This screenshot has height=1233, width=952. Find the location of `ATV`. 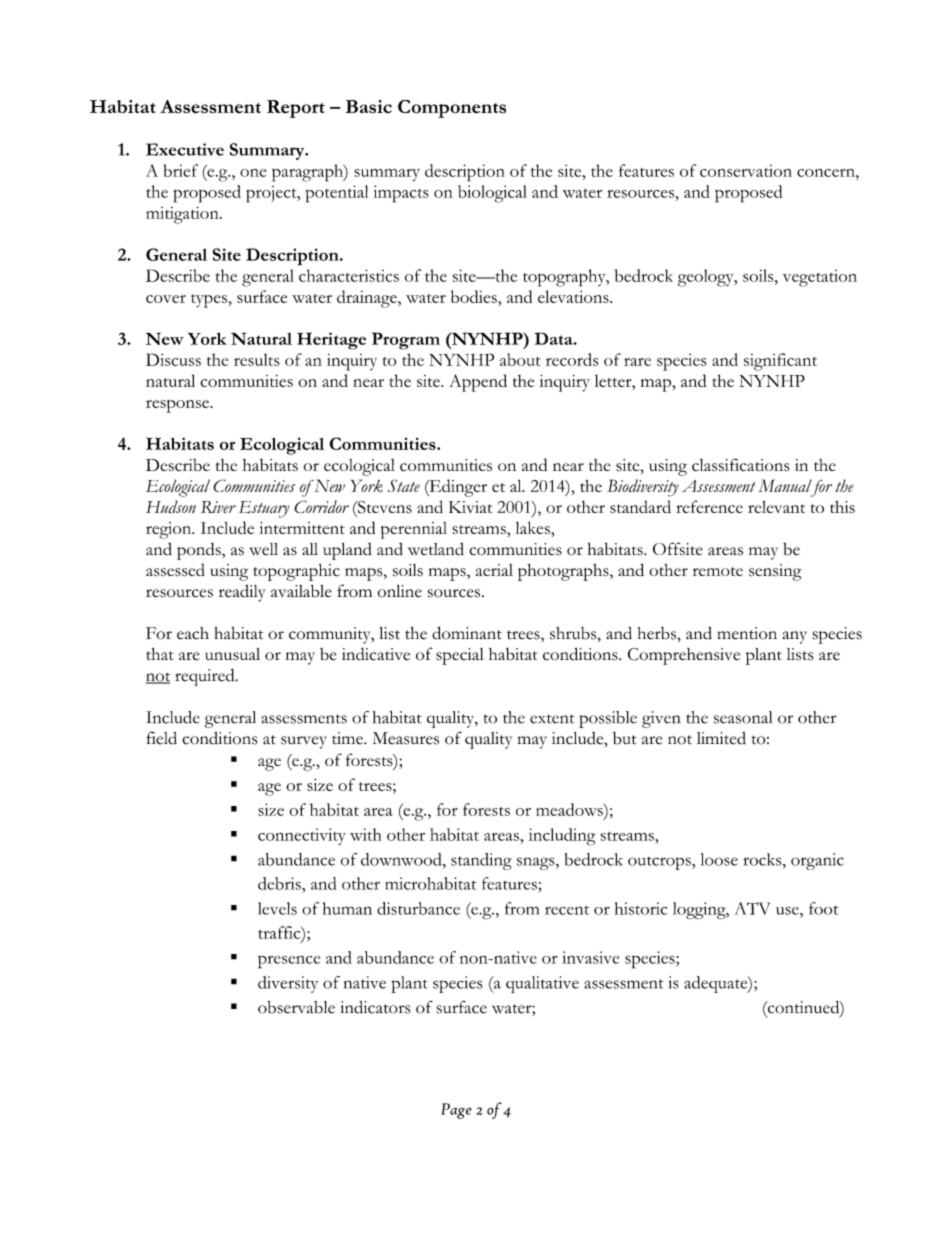

ATV is located at coordinates (752, 908).
